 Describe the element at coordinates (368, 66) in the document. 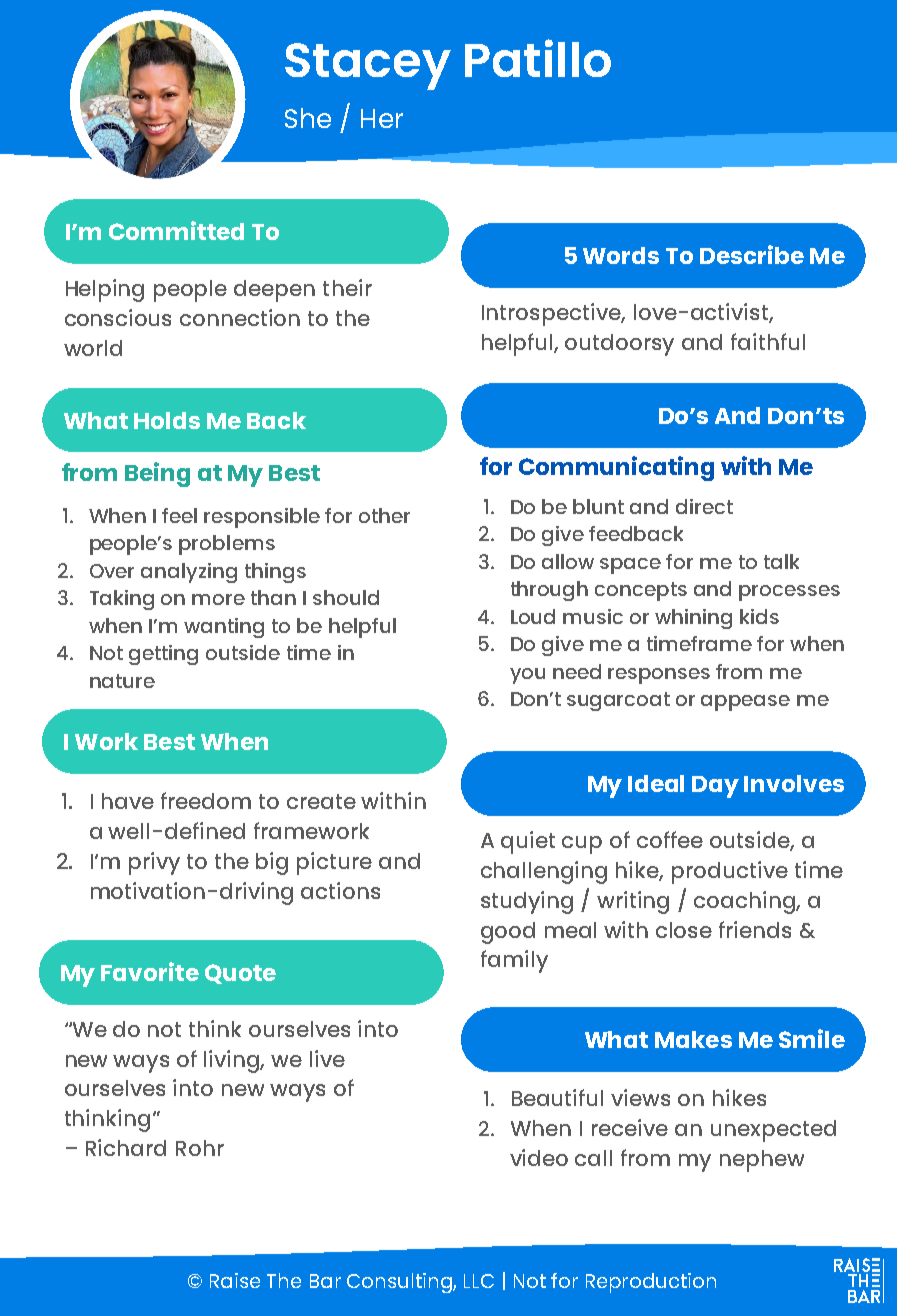

I see `Stacey` at that location.
